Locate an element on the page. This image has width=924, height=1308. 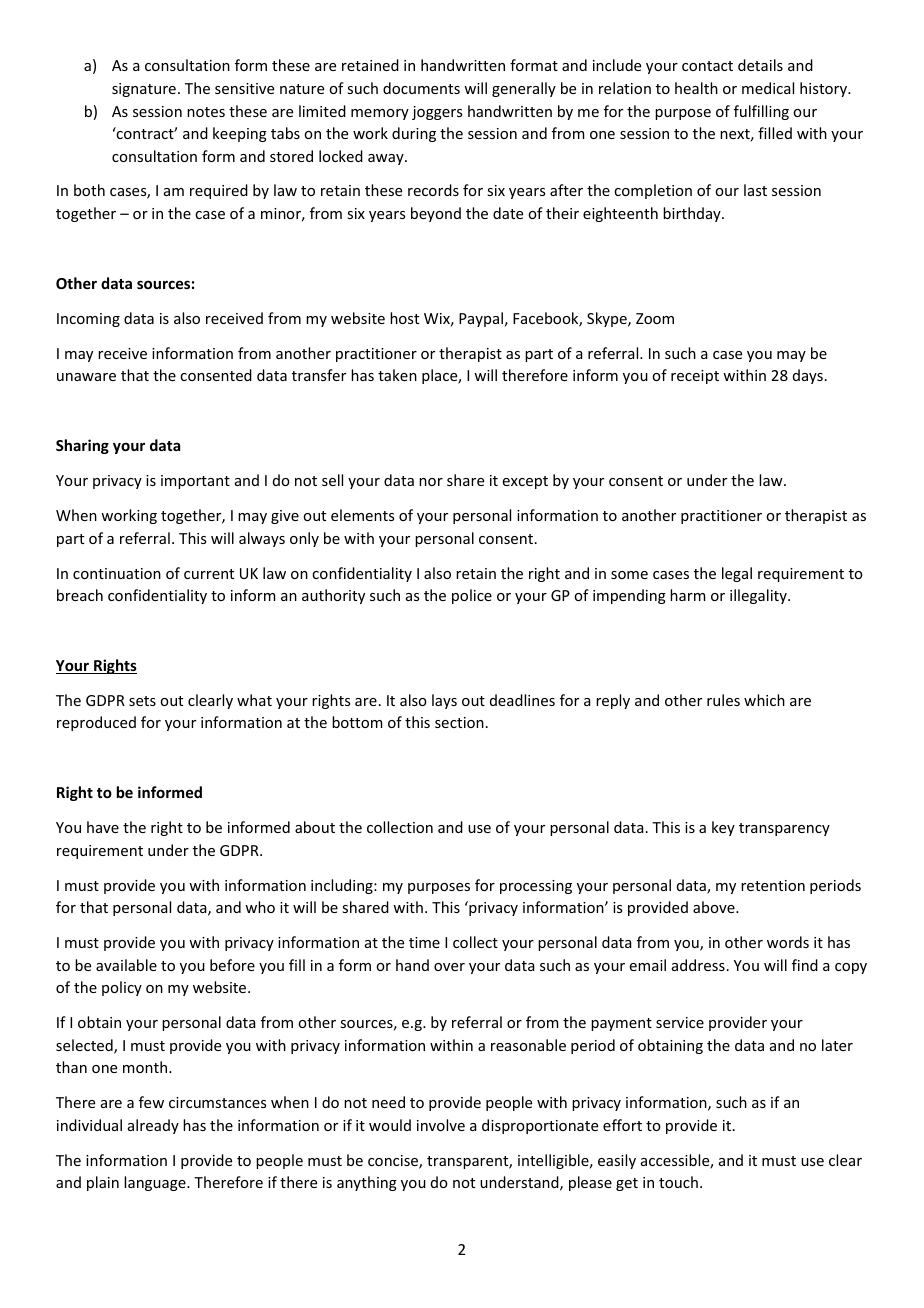
already is located at coordinates (153, 1126).
